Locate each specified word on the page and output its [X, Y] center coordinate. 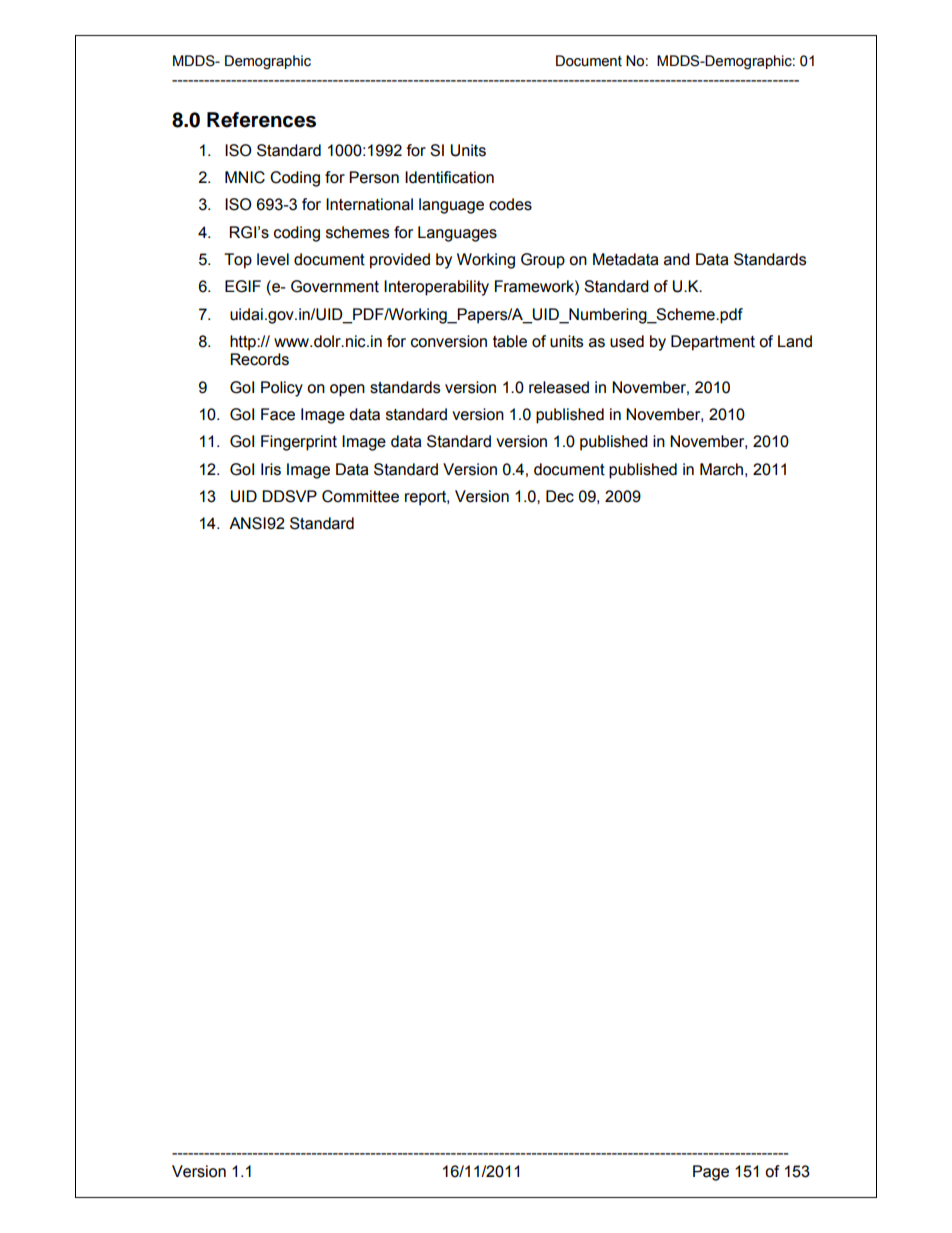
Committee [360, 496]
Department [713, 343]
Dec [560, 496]
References [261, 120]
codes [510, 204]
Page [711, 1173]
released [559, 387]
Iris [271, 469]
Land [795, 341]
